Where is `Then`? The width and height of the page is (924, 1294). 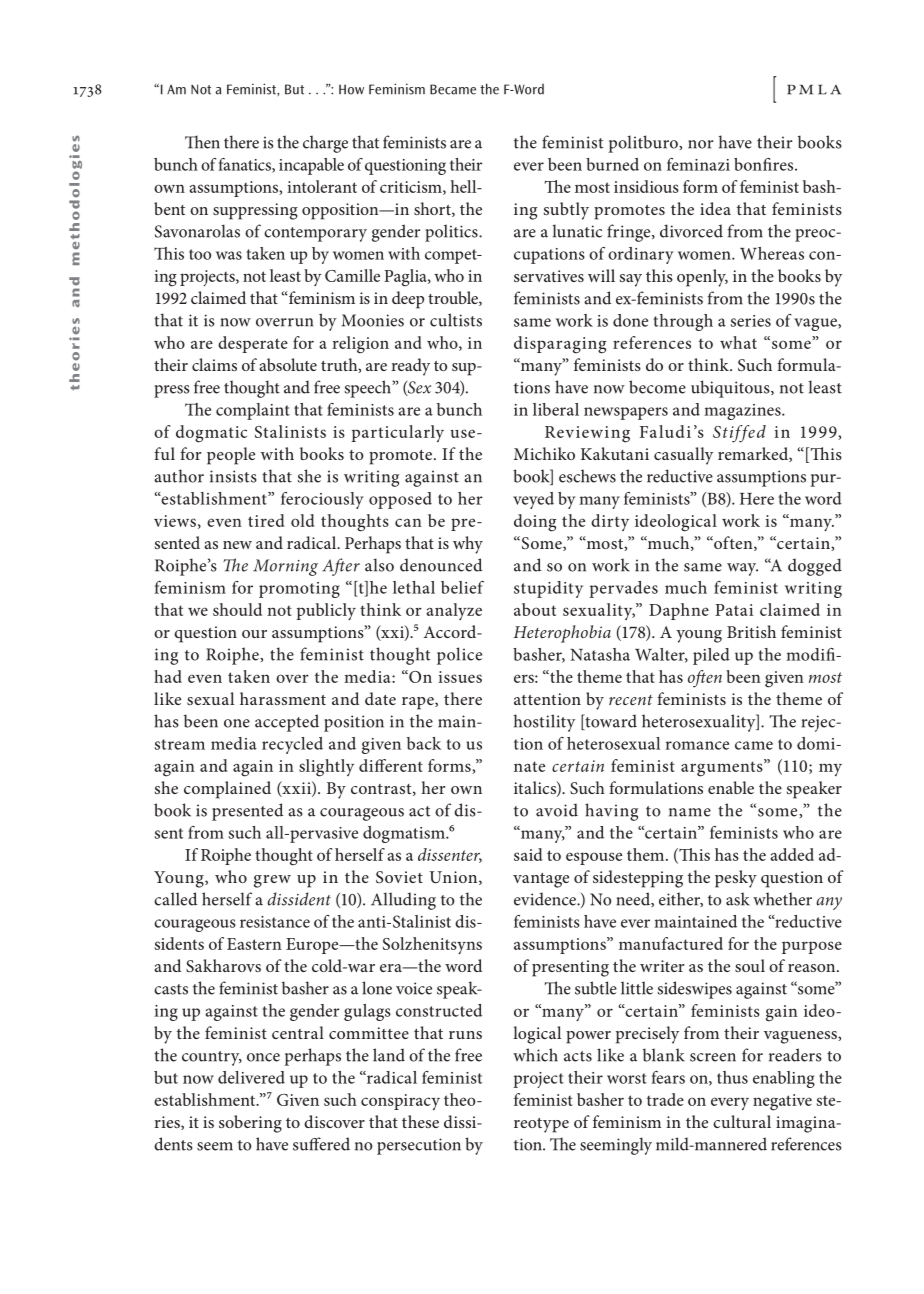 Then is located at coordinates (202, 142).
